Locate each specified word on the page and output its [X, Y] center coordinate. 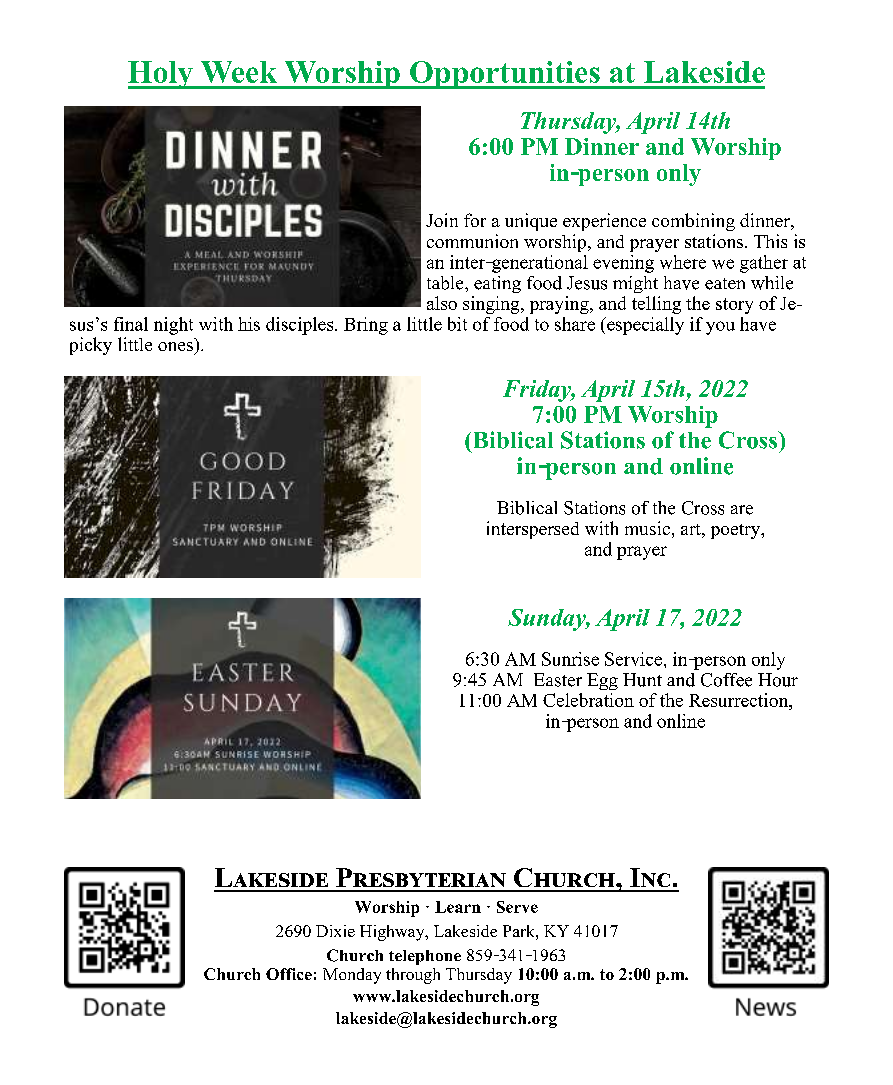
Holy [161, 75]
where [683, 262]
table [446, 283]
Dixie [335, 931]
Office [289, 974]
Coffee [726, 680]
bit [457, 324]
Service [633, 659]
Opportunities [505, 75]
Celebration [588, 700]
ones [175, 346]
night [173, 326]
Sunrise [570, 659]
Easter [558, 680]
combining [693, 222]
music [647, 528]
